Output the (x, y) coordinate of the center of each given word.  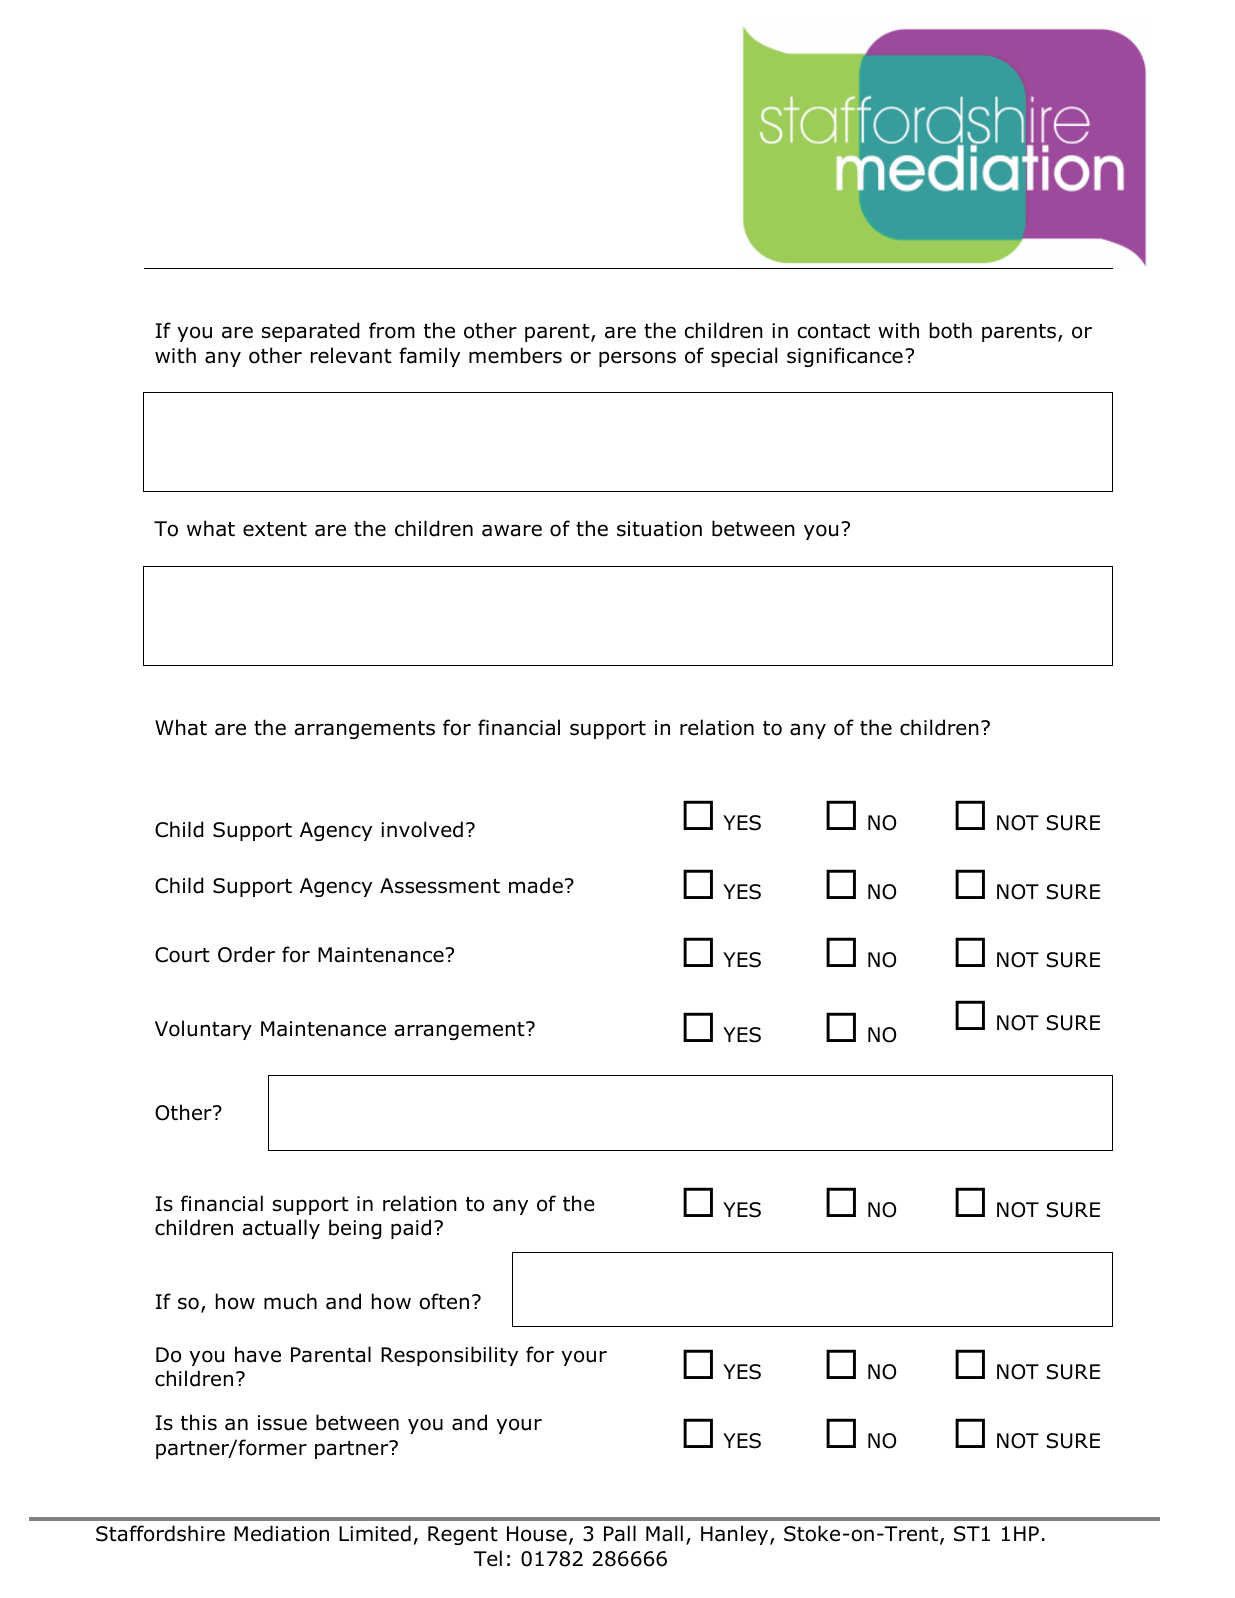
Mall (664, 1533)
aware (512, 530)
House (537, 1534)
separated (311, 332)
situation (659, 529)
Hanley (736, 1535)
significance (845, 357)
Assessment (440, 886)
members (515, 355)
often (444, 1301)
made (536, 885)
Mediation (281, 1533)
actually (281, 1229)
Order (246, 954)
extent (275, 529)
